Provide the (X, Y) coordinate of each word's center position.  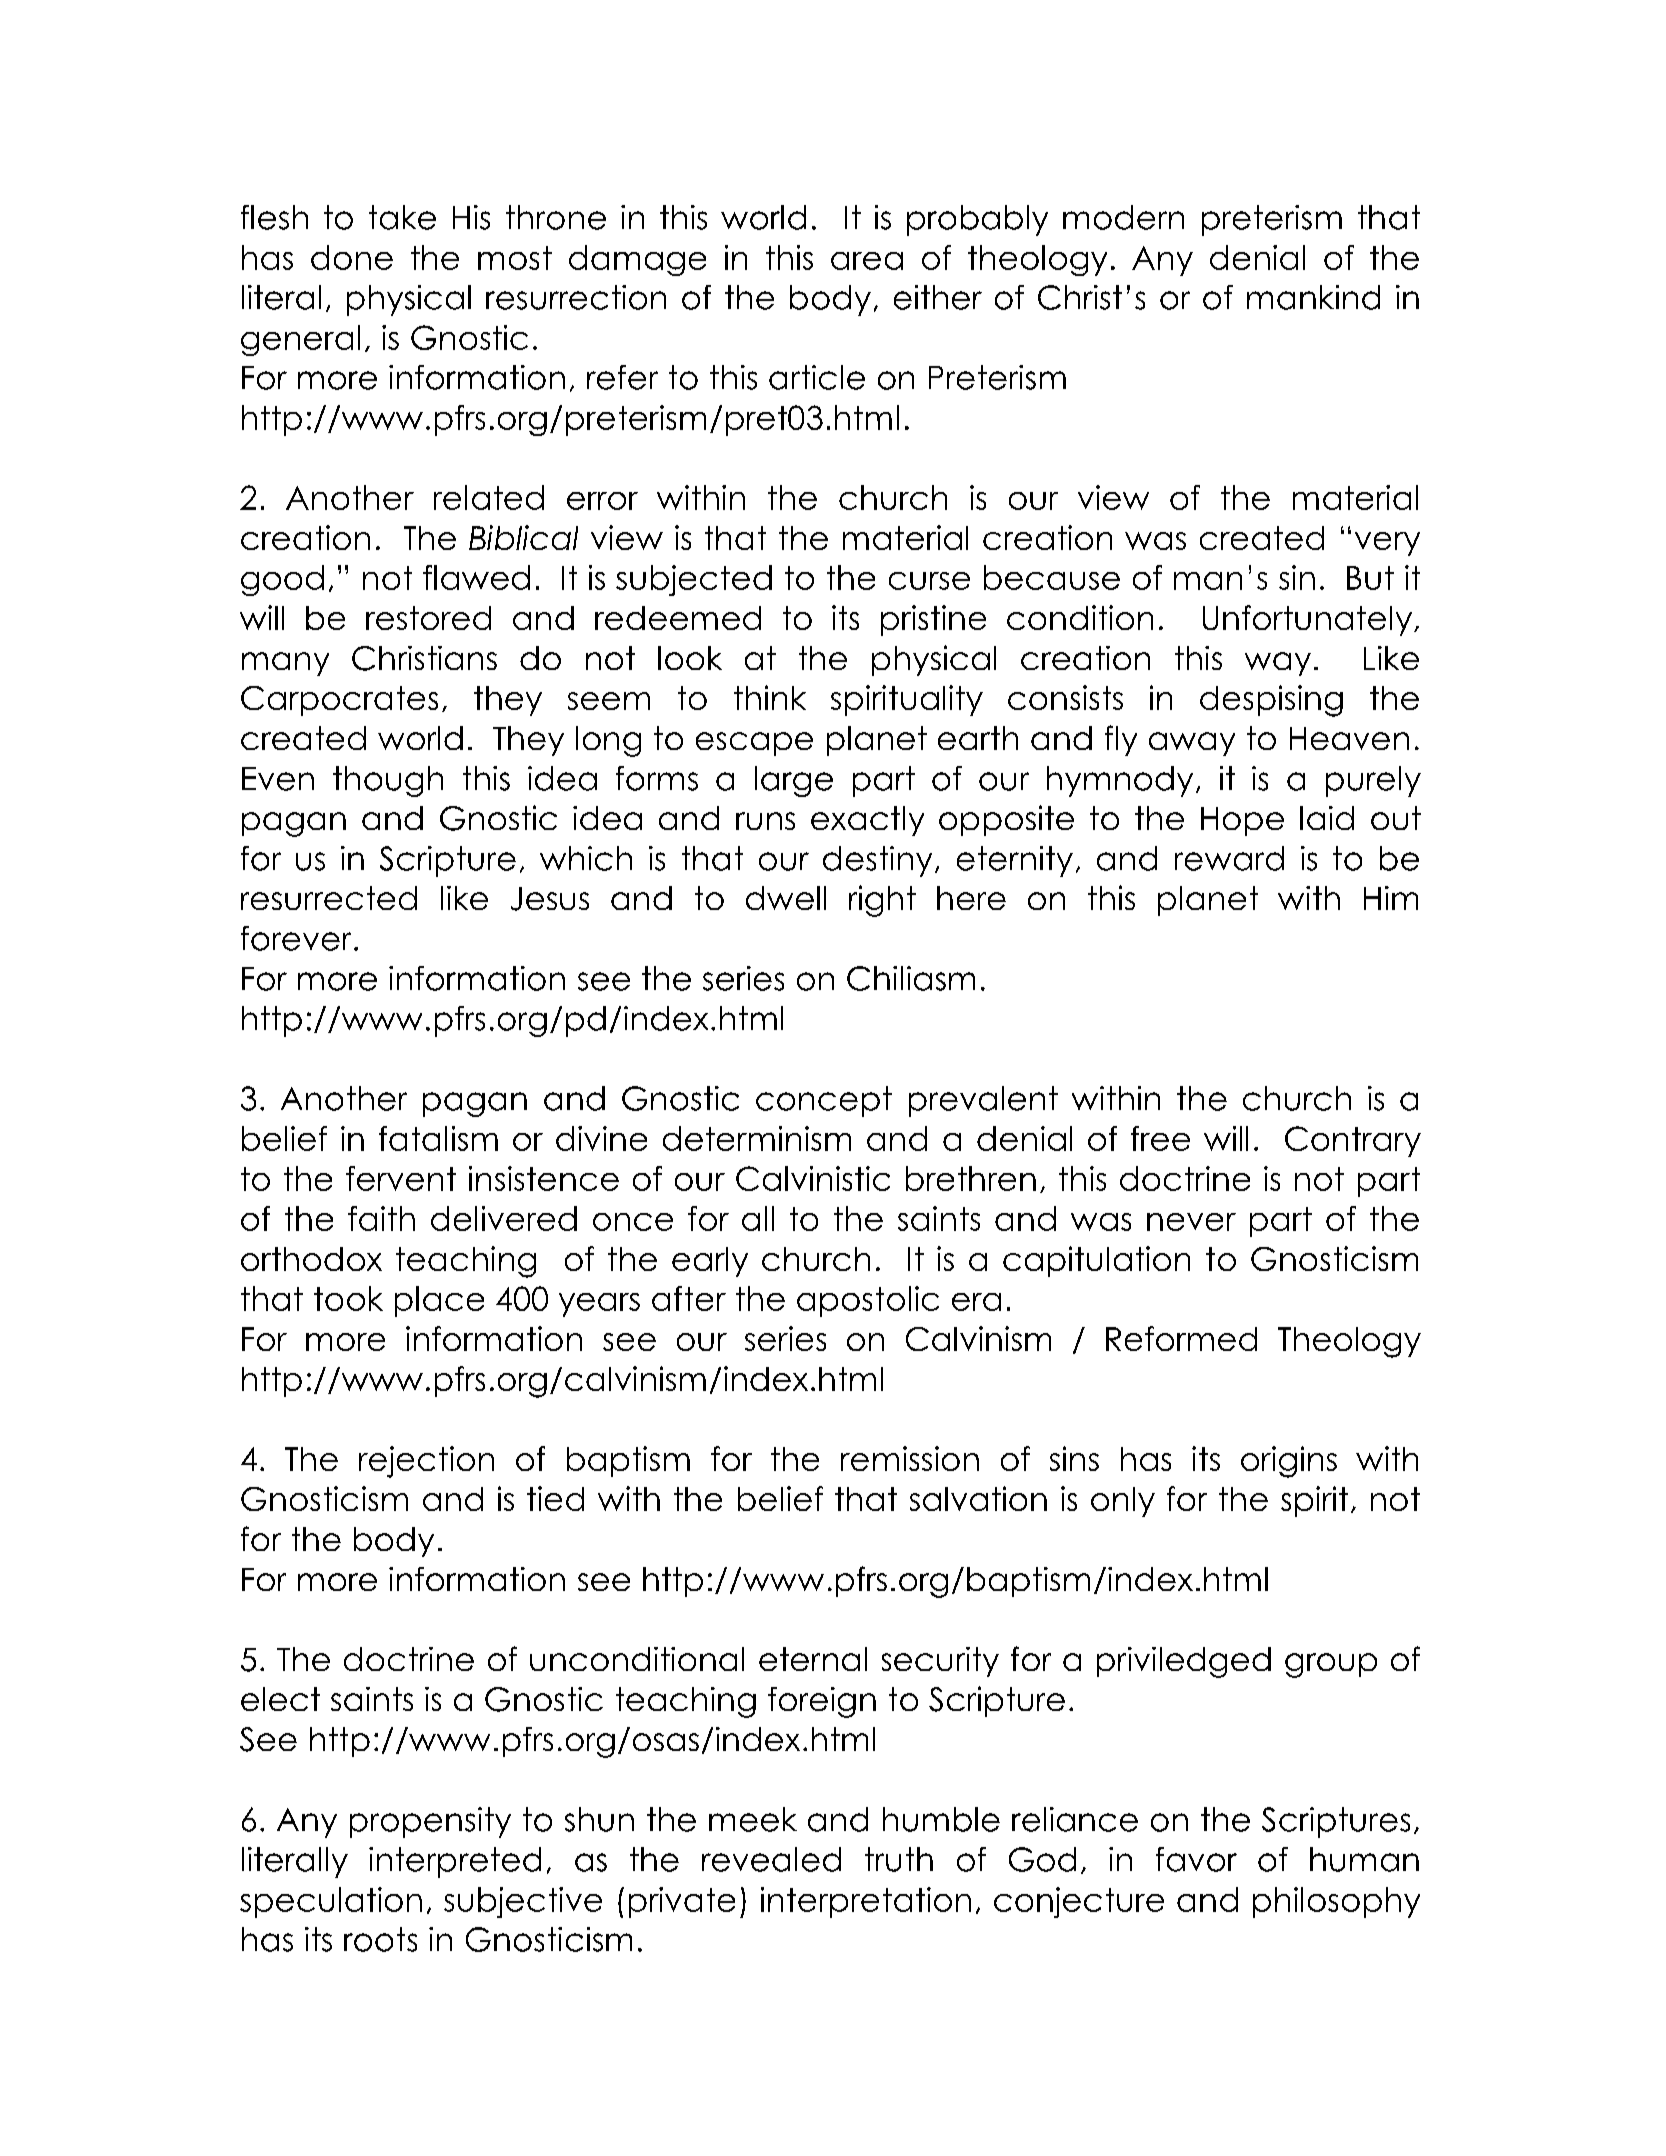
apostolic (868, 1301)
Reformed (1181, 1338)
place (439, 1301)
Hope (1242, 821)
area (867, 261)
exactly (867, 821)
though (388, 781)
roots (380, 1939)
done (352, 257)
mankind (1313, 297)
